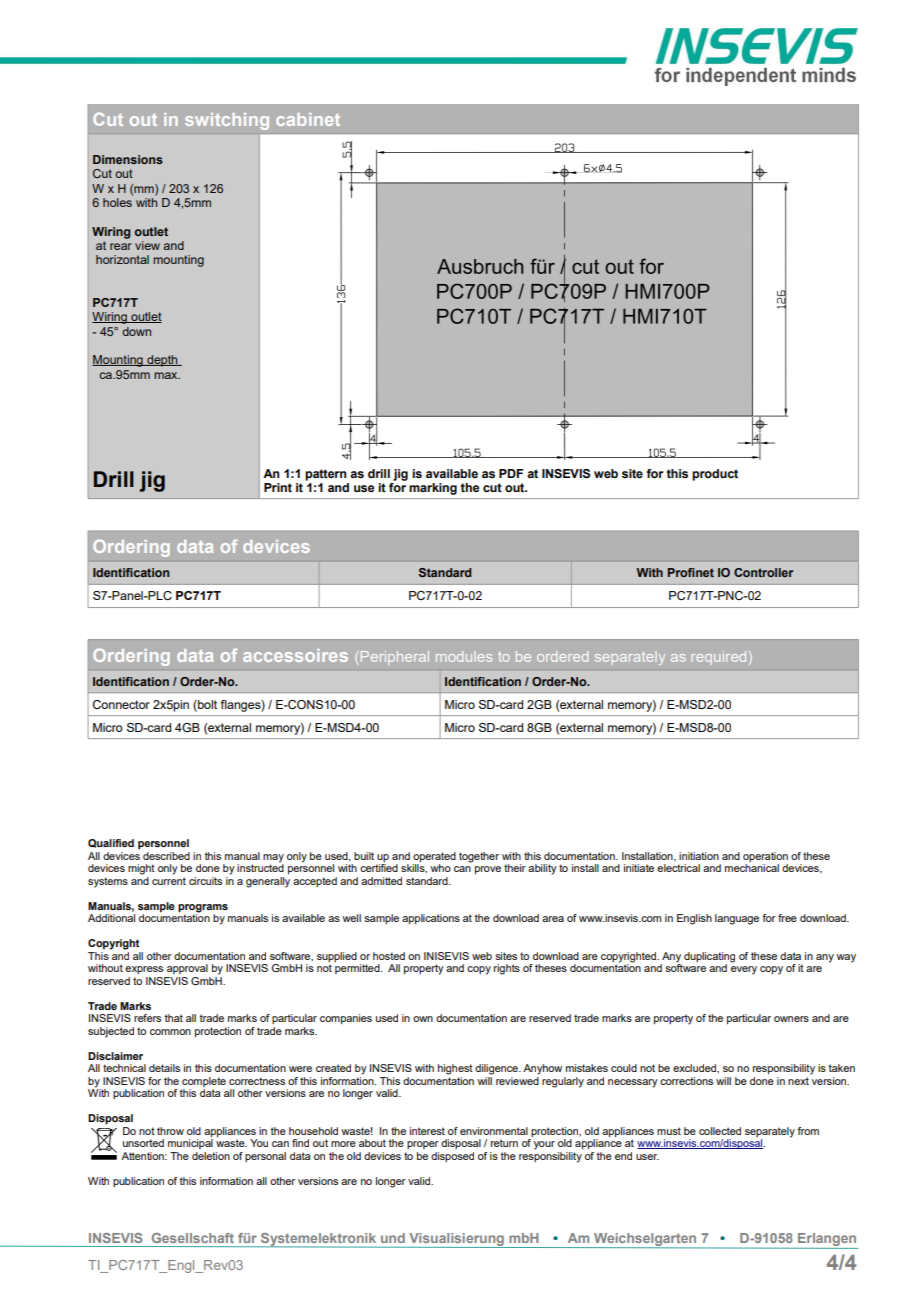  What do you see at coordinates (715, 475) in the image?
I see `product` at bounding box center [715, 475].
